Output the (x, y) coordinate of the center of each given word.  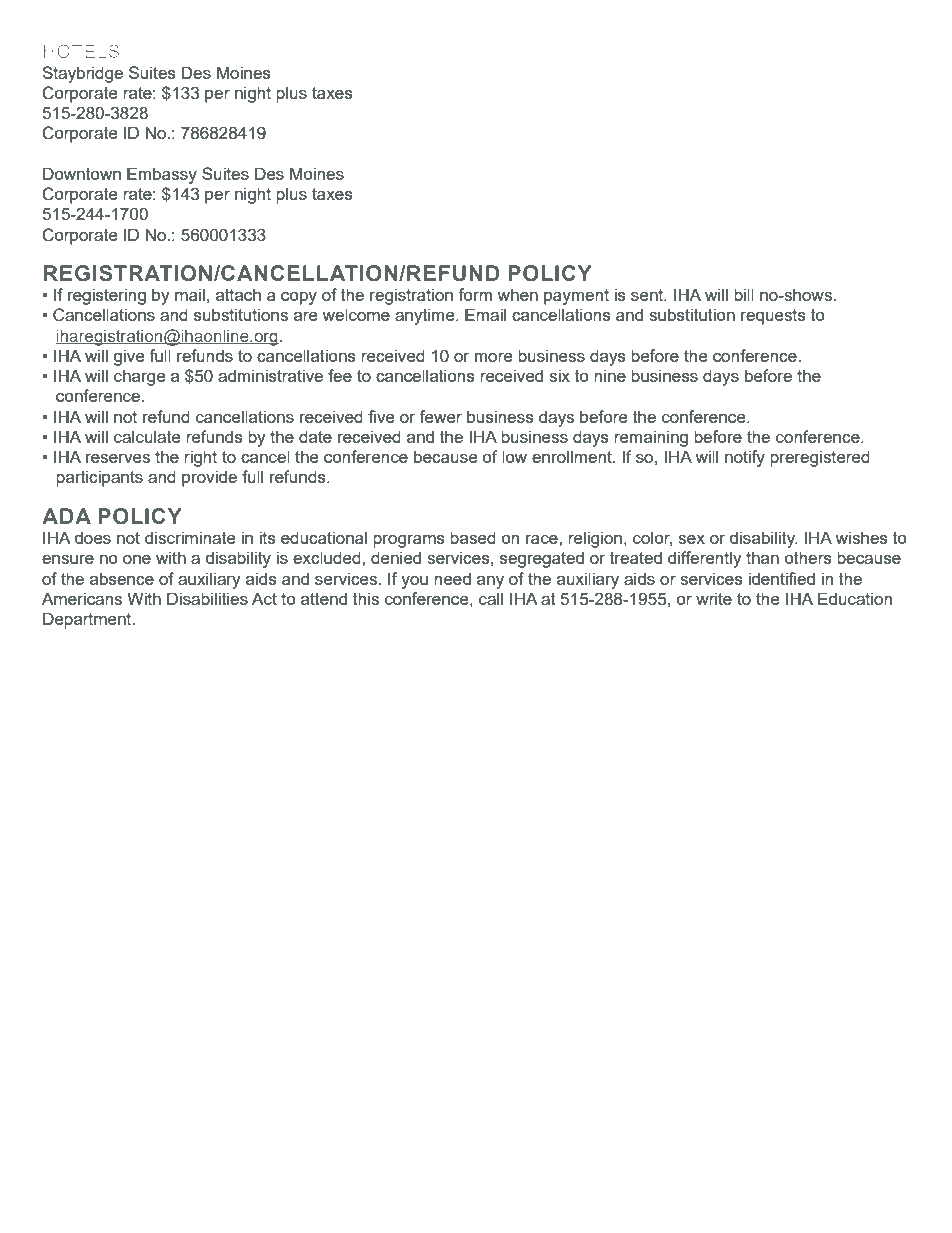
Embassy (162, 175)
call (491, 598)
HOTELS (81, 51)
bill (744, 294)
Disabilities (207, 598)
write (714, 598)
